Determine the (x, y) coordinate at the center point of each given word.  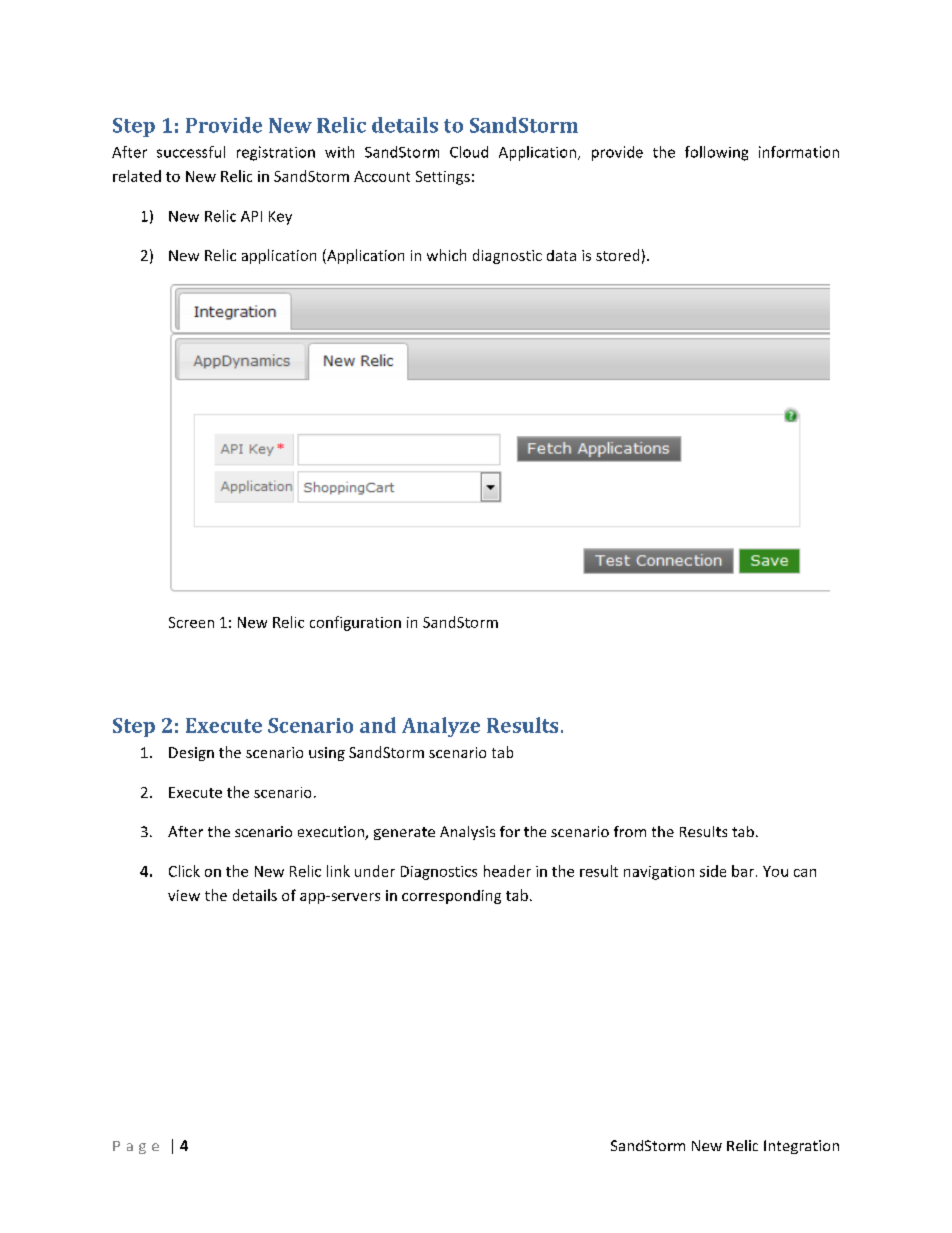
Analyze (441, 727)
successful (191, 152)
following (716, 153)
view (184, 895)
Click (184, 871)
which (446, 255)
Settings (443, 178)
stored (617, 255)
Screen (191, 622)
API (251, 216)
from (630, 831)
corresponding (451, 897)
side (713, 871)
